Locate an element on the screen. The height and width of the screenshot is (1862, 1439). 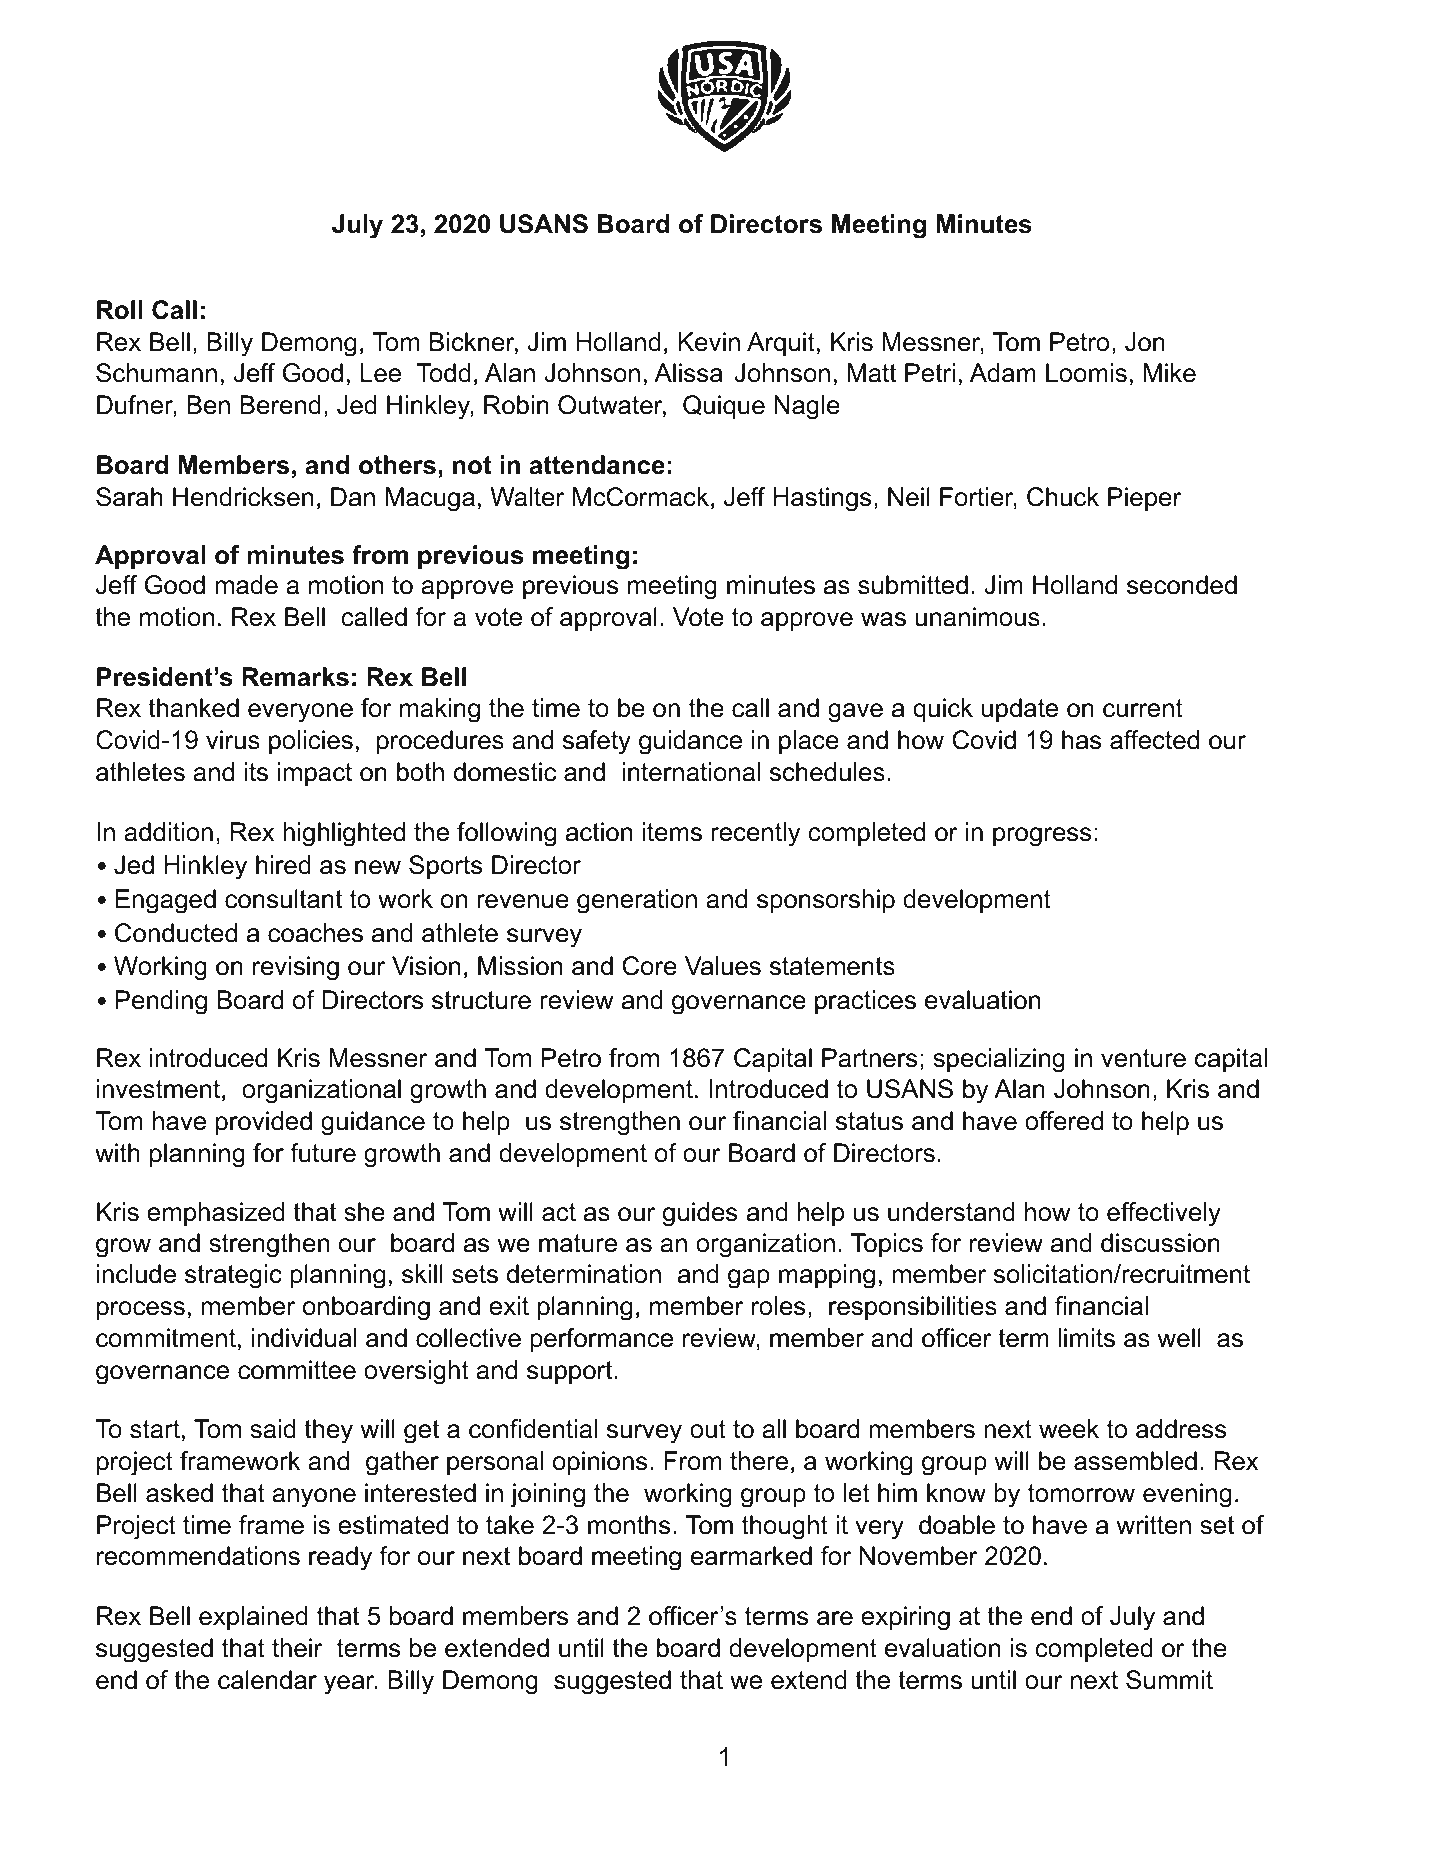
Berend is located at coordinates (280, 405).
